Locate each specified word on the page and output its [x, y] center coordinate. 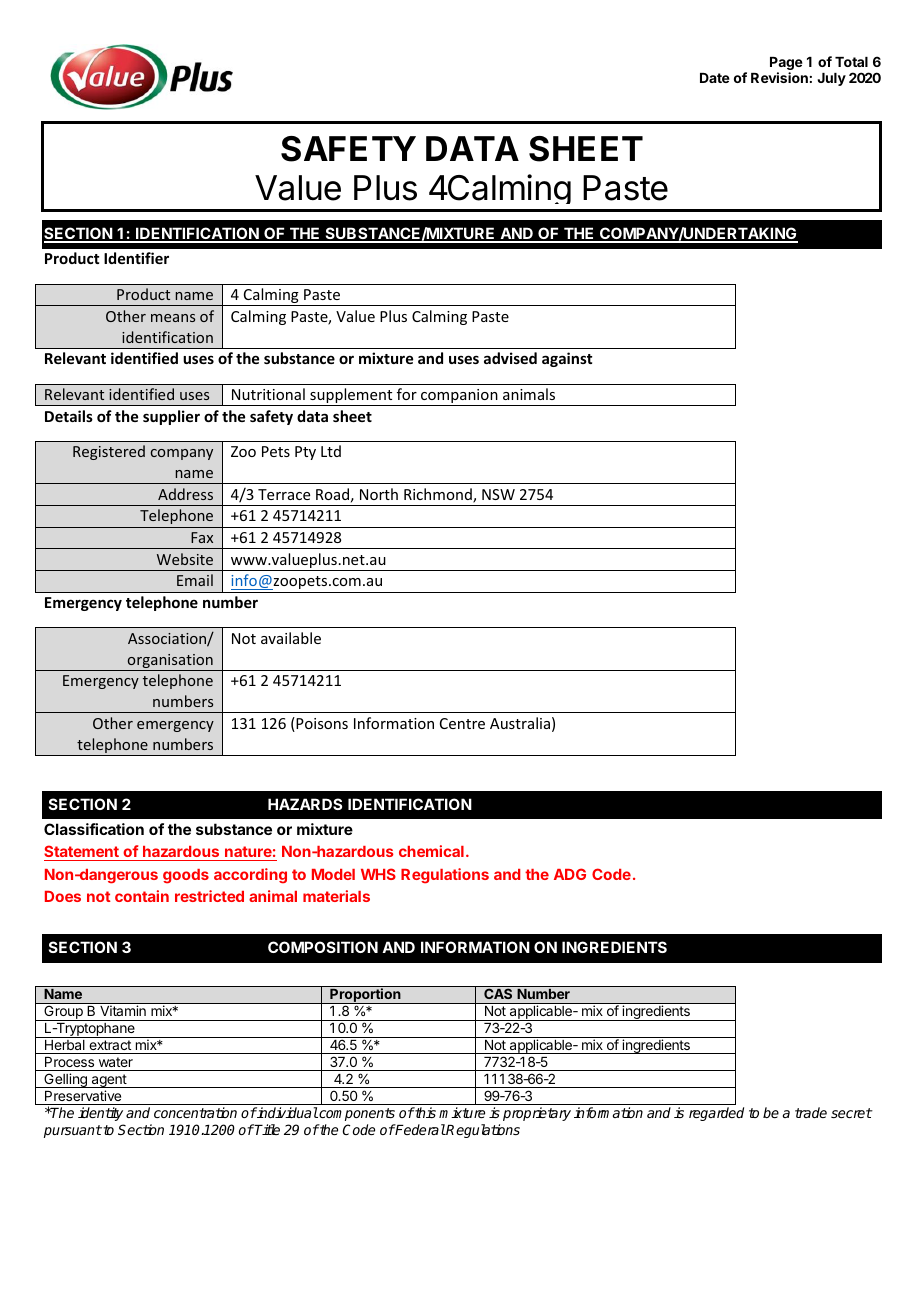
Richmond [439, 495]
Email [195, 580]
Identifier [136, 258]
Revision [779, 77]
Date [715, 78]
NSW [498, 494]
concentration [195, 1112]
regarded [716, 1114]
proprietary [537, 1114]
